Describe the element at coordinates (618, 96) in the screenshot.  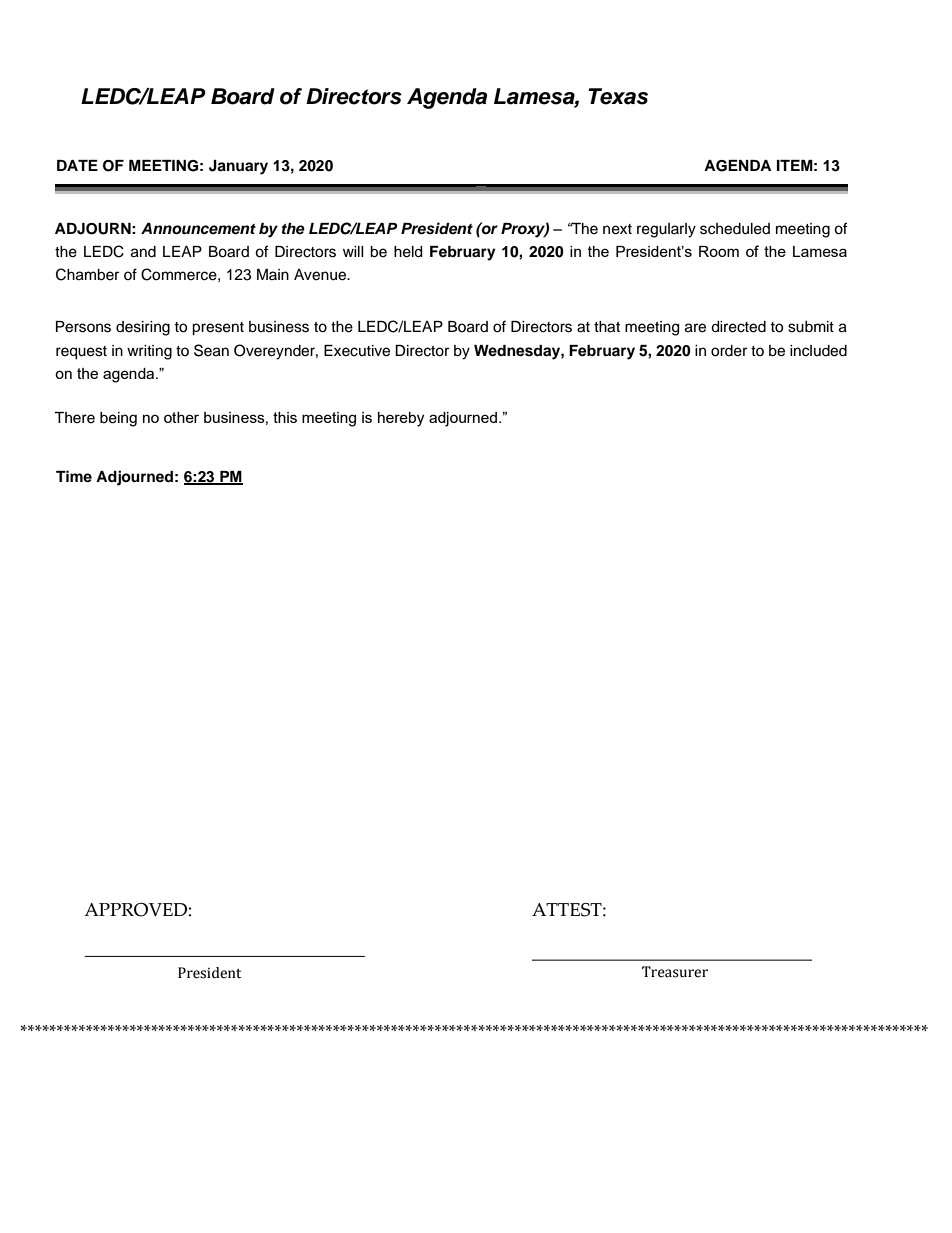
I see `Texas` at that location.
